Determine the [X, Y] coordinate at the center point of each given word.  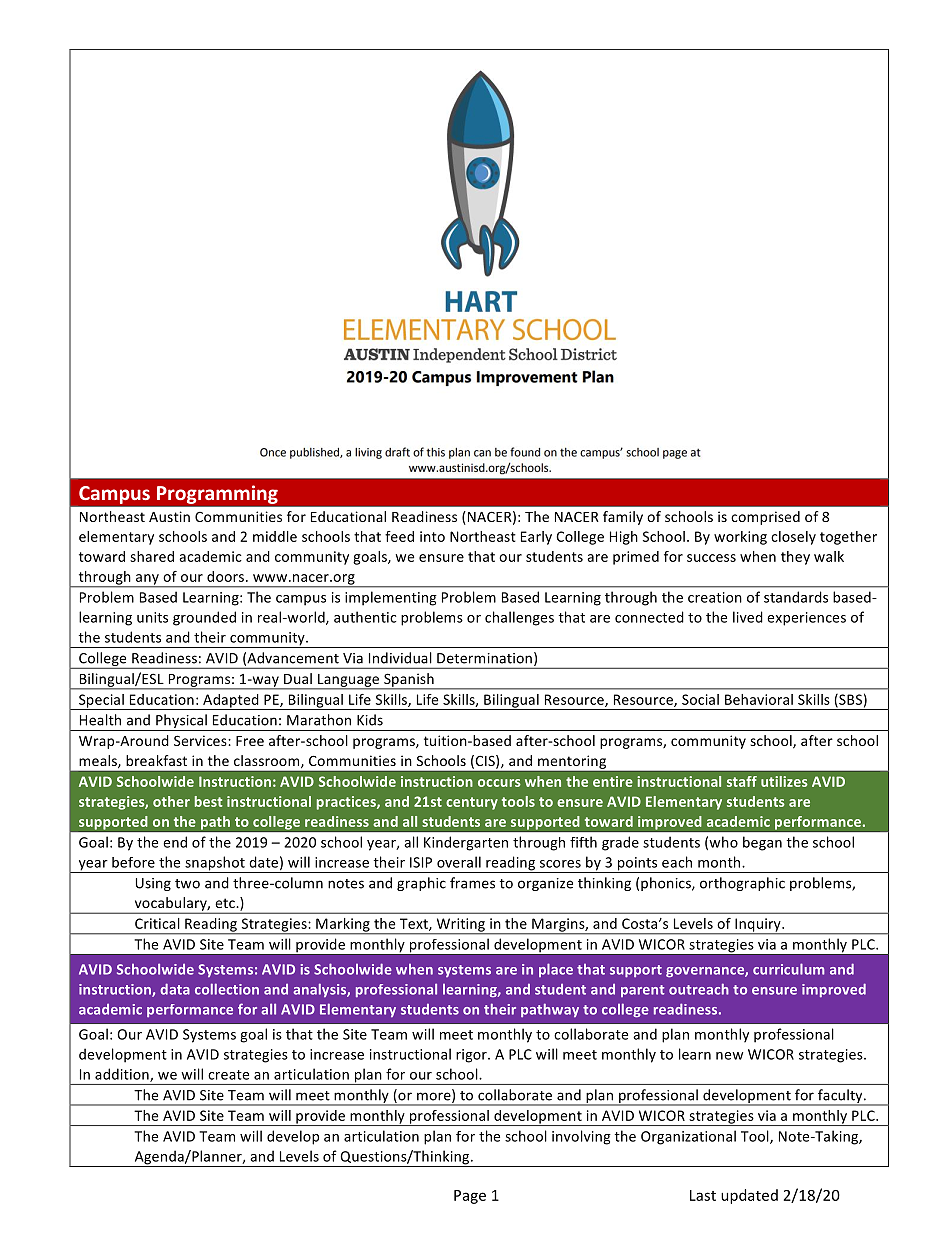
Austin [169, 516]
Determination [484, 658]
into [432, 536]
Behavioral [759, 699]
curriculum [789, 969]
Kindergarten [466, 843]
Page [470, 1197]
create [228, 1075]
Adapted [231, 702]
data [175, 989]
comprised [765, 518]
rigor [472, 1056]
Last [703, 1195]
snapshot [215, 864]
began [762, 843]
